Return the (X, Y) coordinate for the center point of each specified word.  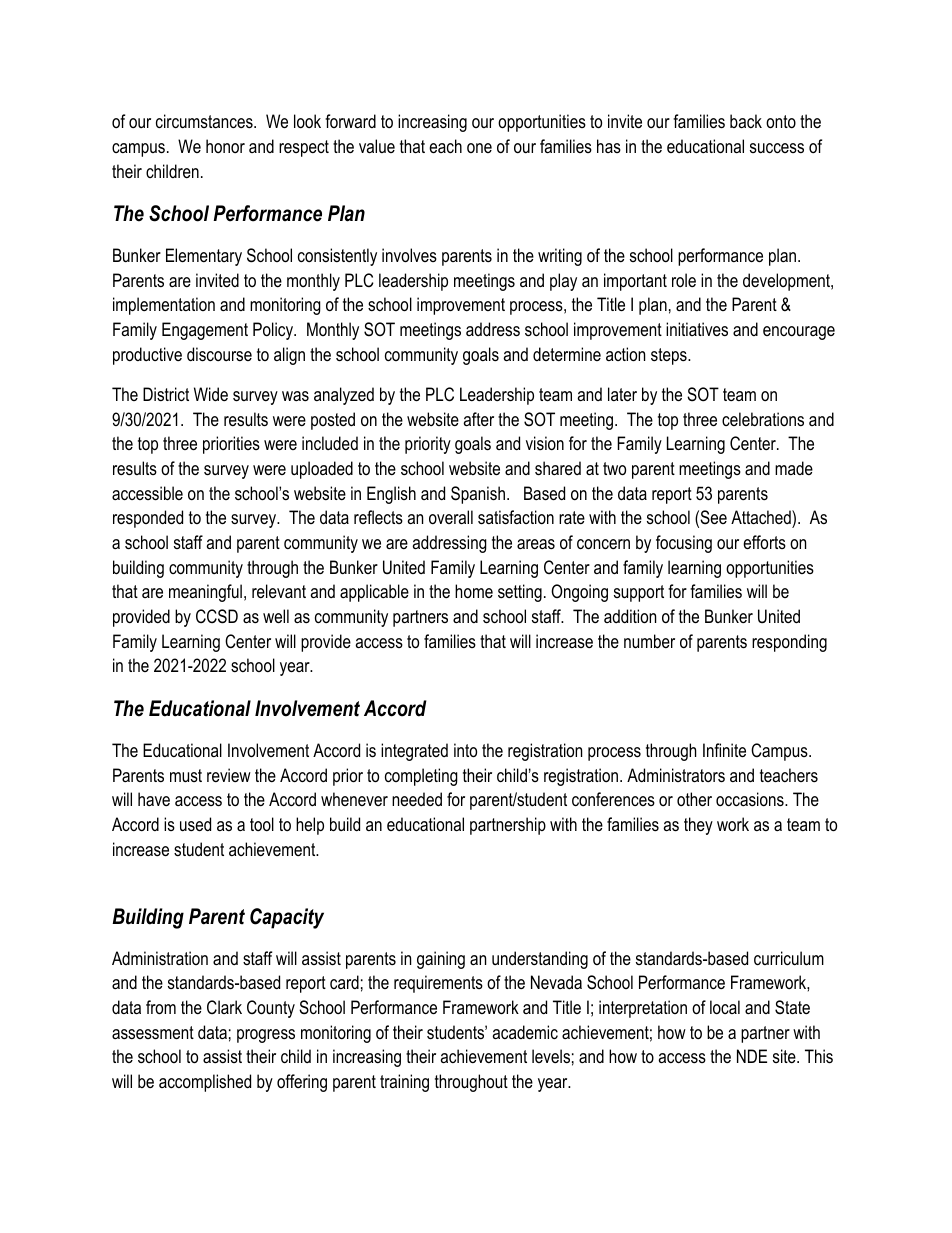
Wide (211, 394)
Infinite (724, 750)
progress (266, 1036)
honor (225, 146)
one (479, 148)
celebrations (763, 419)
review (229, 775)
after (478, 419)
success (777, 148)
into (465, 750)
